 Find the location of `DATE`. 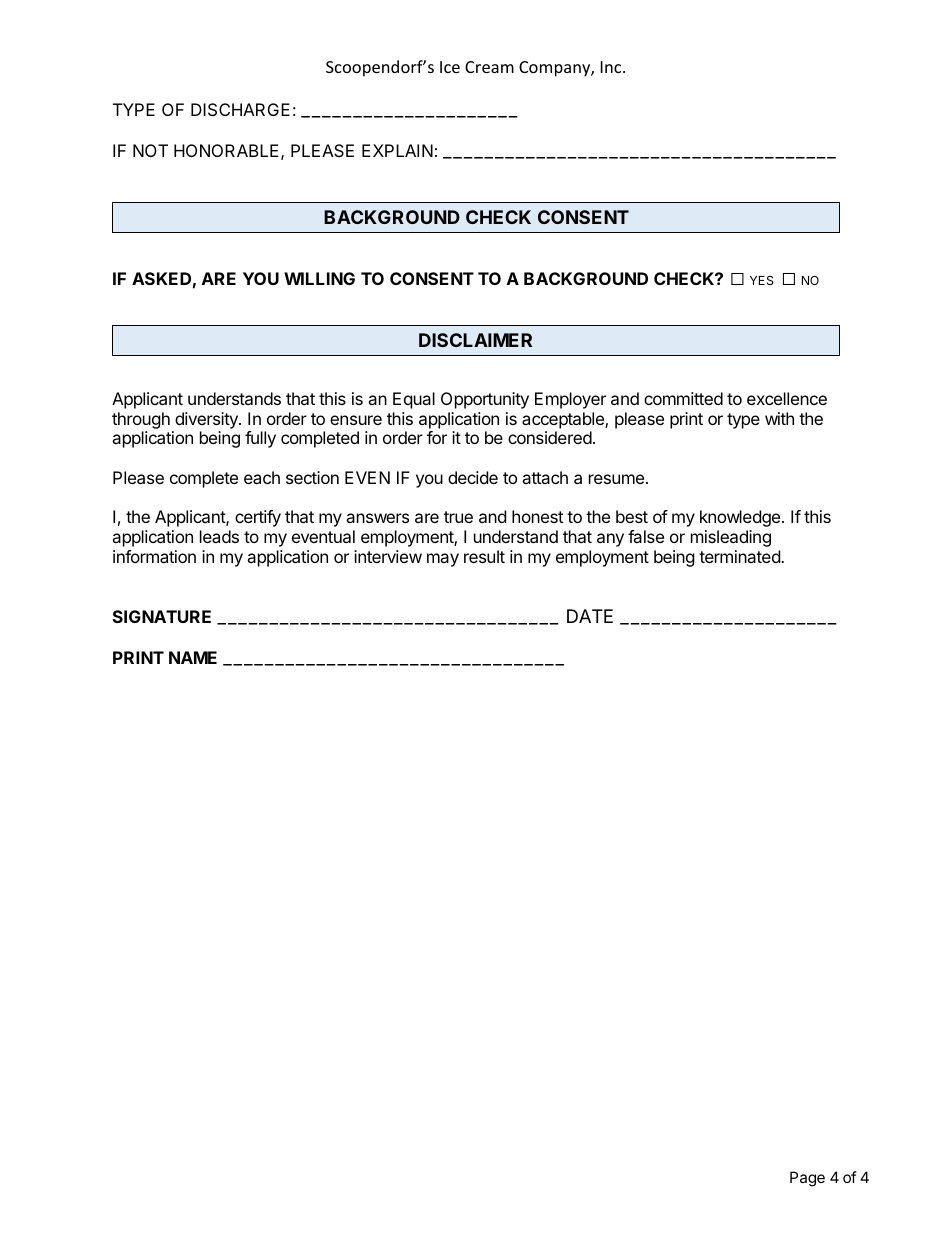

DATE is located at coordinates (590, 616).
